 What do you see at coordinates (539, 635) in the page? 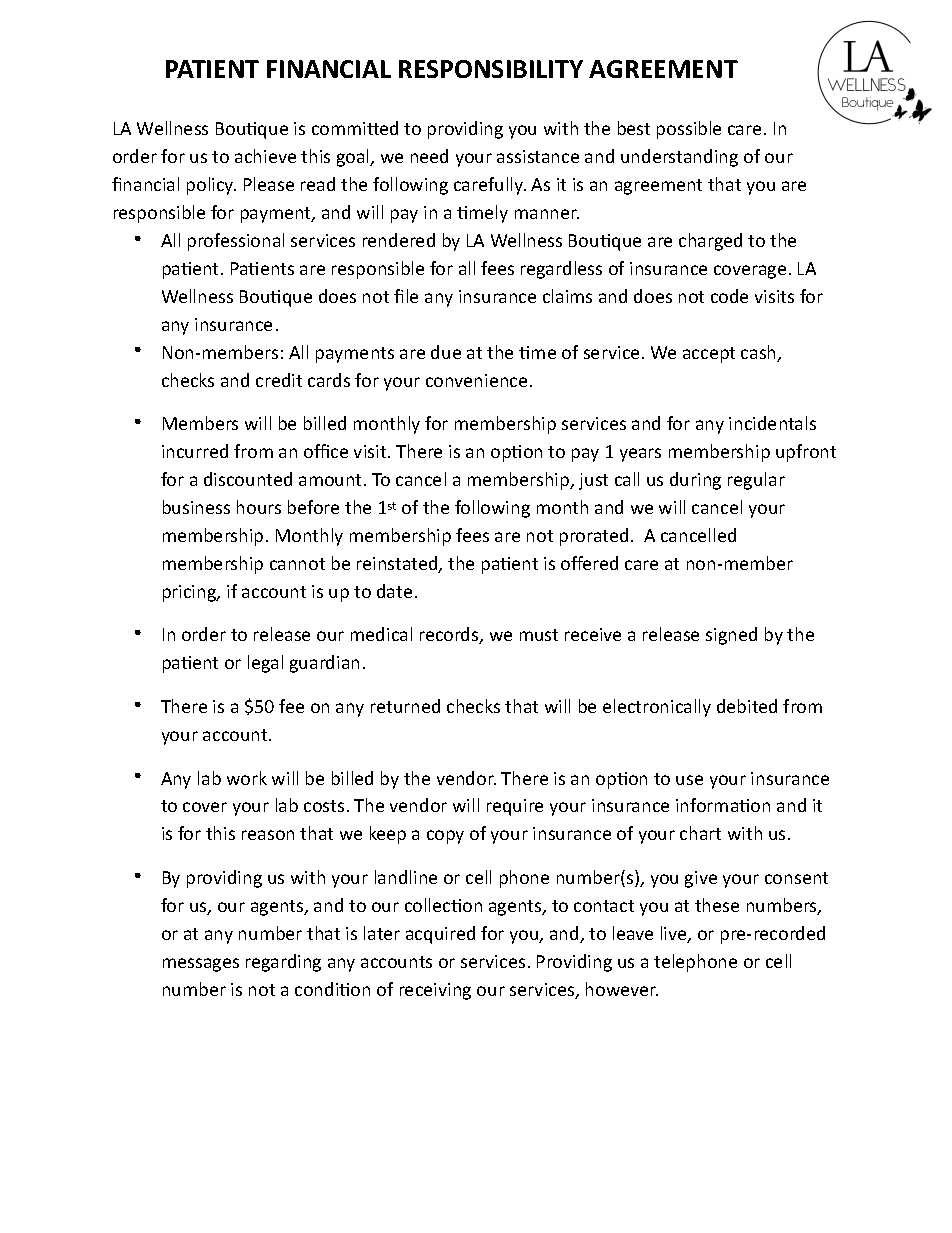
I see `must` at bounding box center [539, 635].
